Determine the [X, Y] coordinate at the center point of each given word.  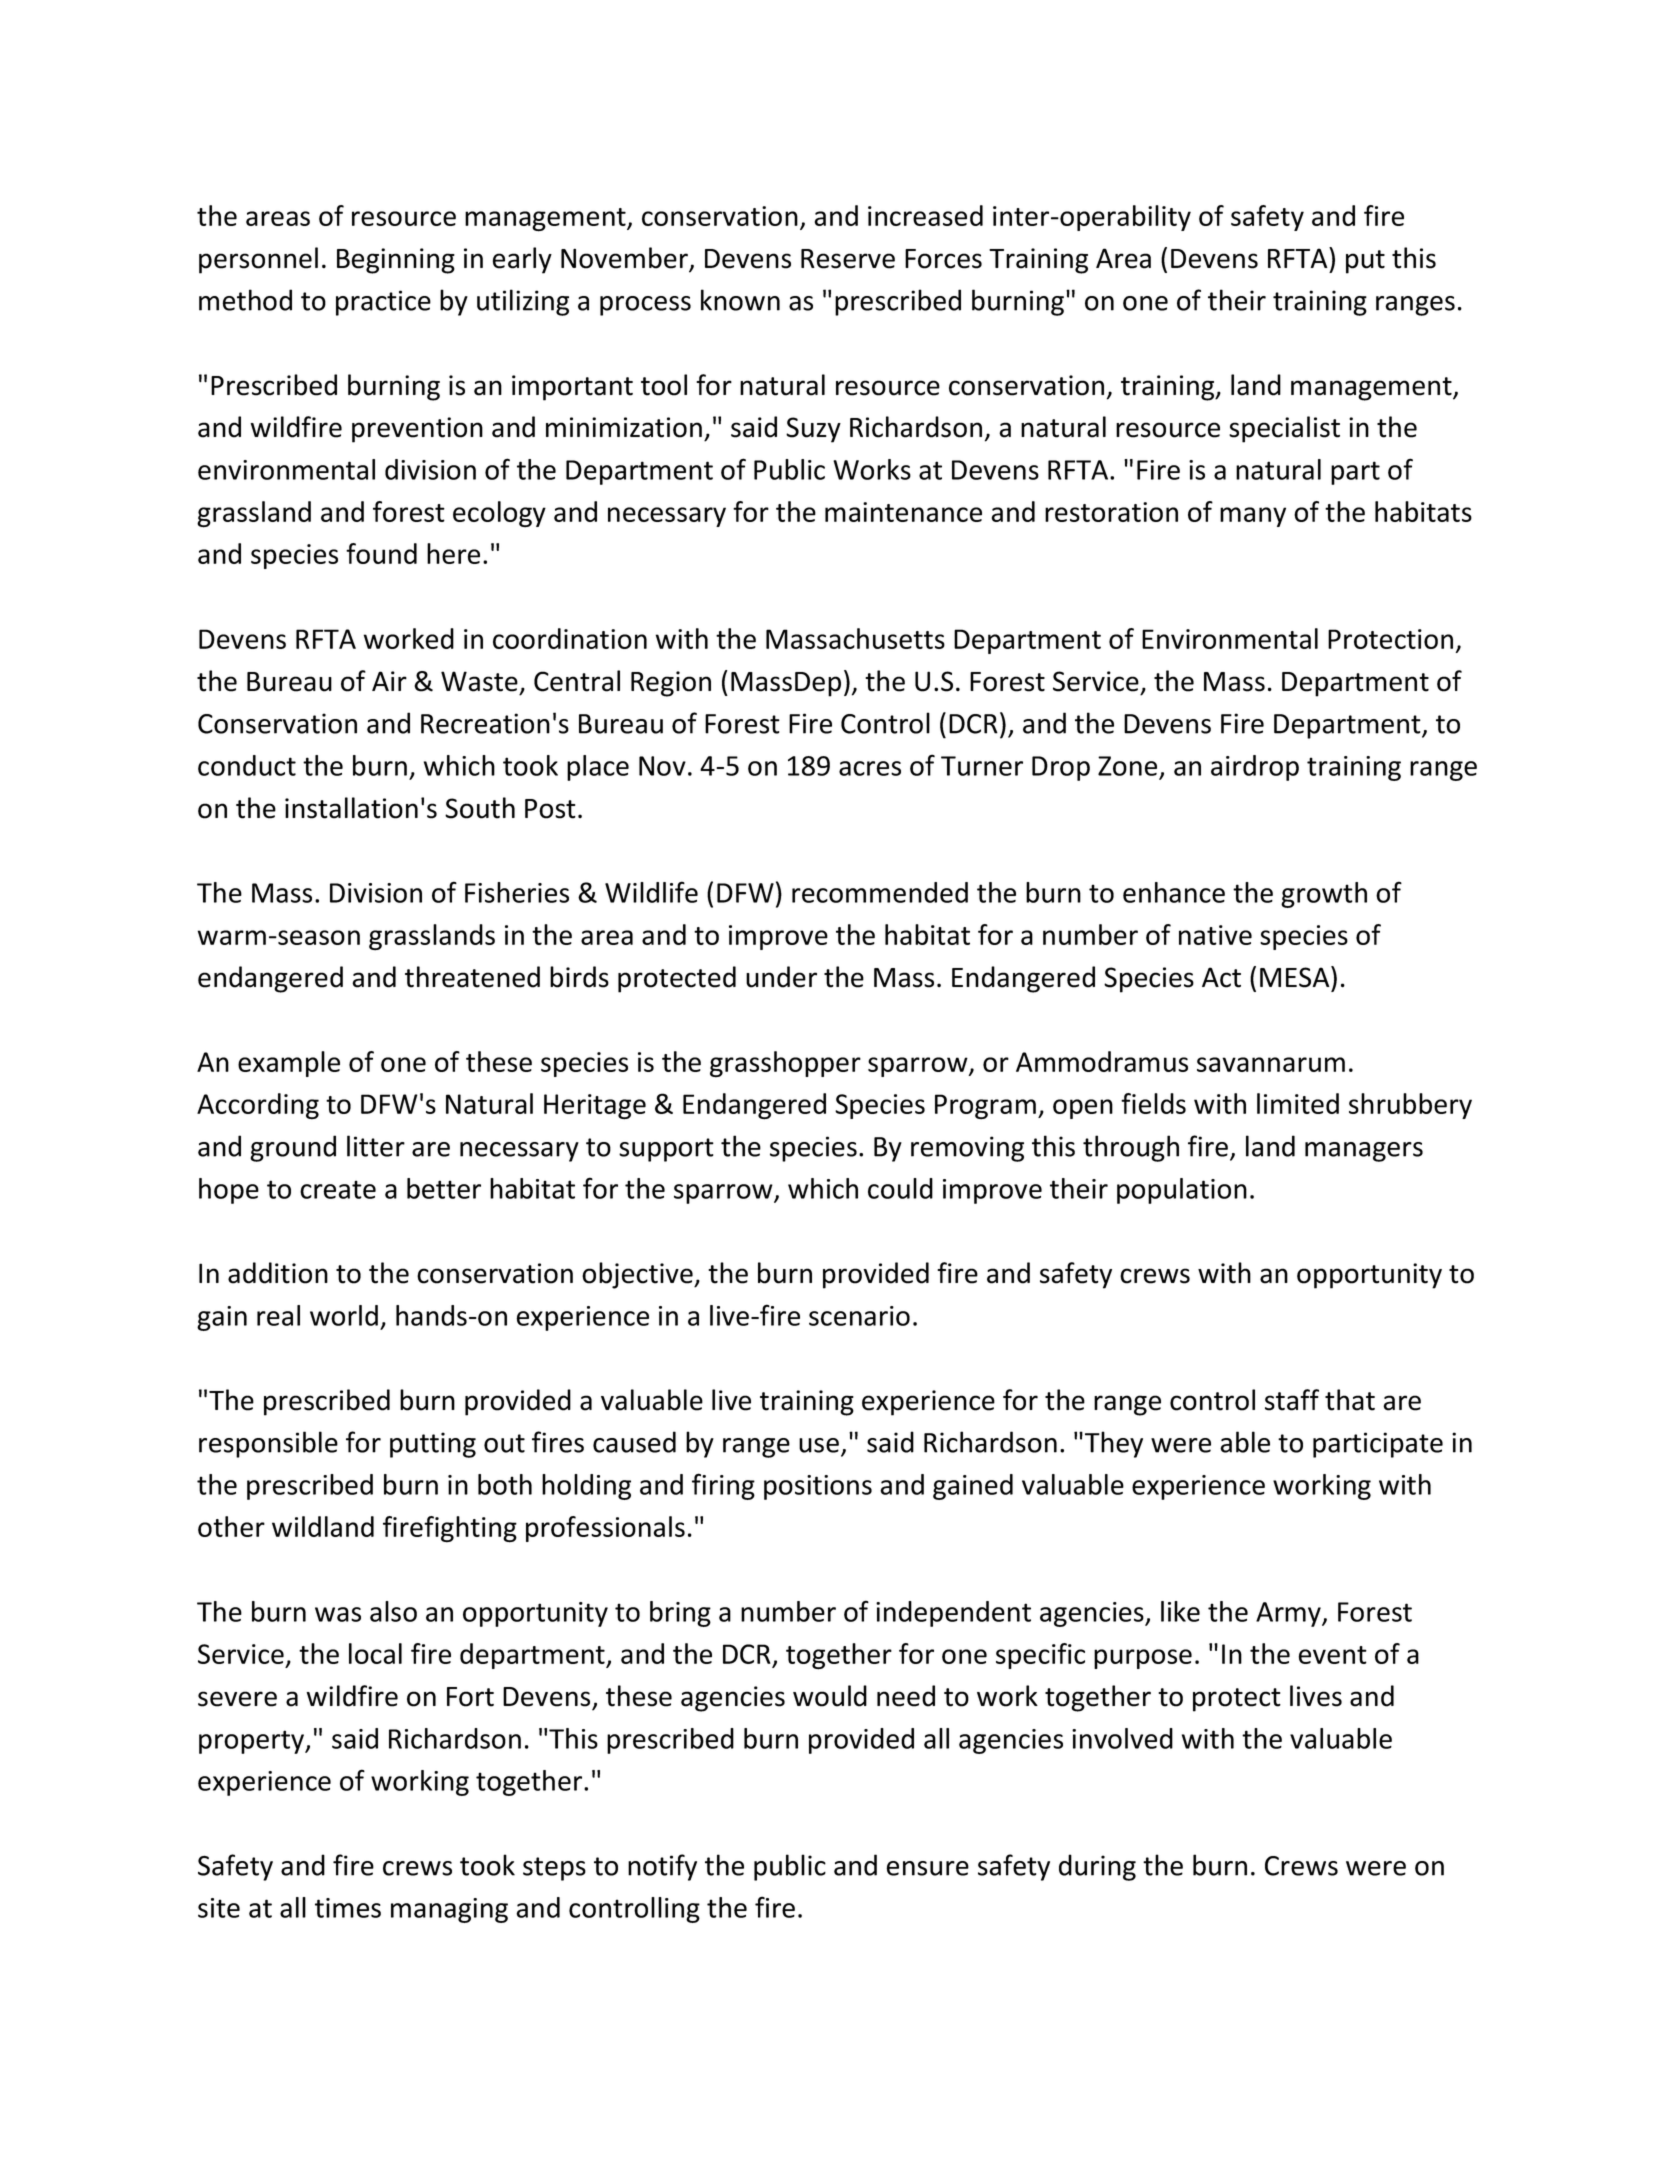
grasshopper [785, 1064]
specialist [1284, 429]
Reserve [848, 259]
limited [1298, 1103]
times [348, 1908]
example [289, 1064]
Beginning [396, 261]
